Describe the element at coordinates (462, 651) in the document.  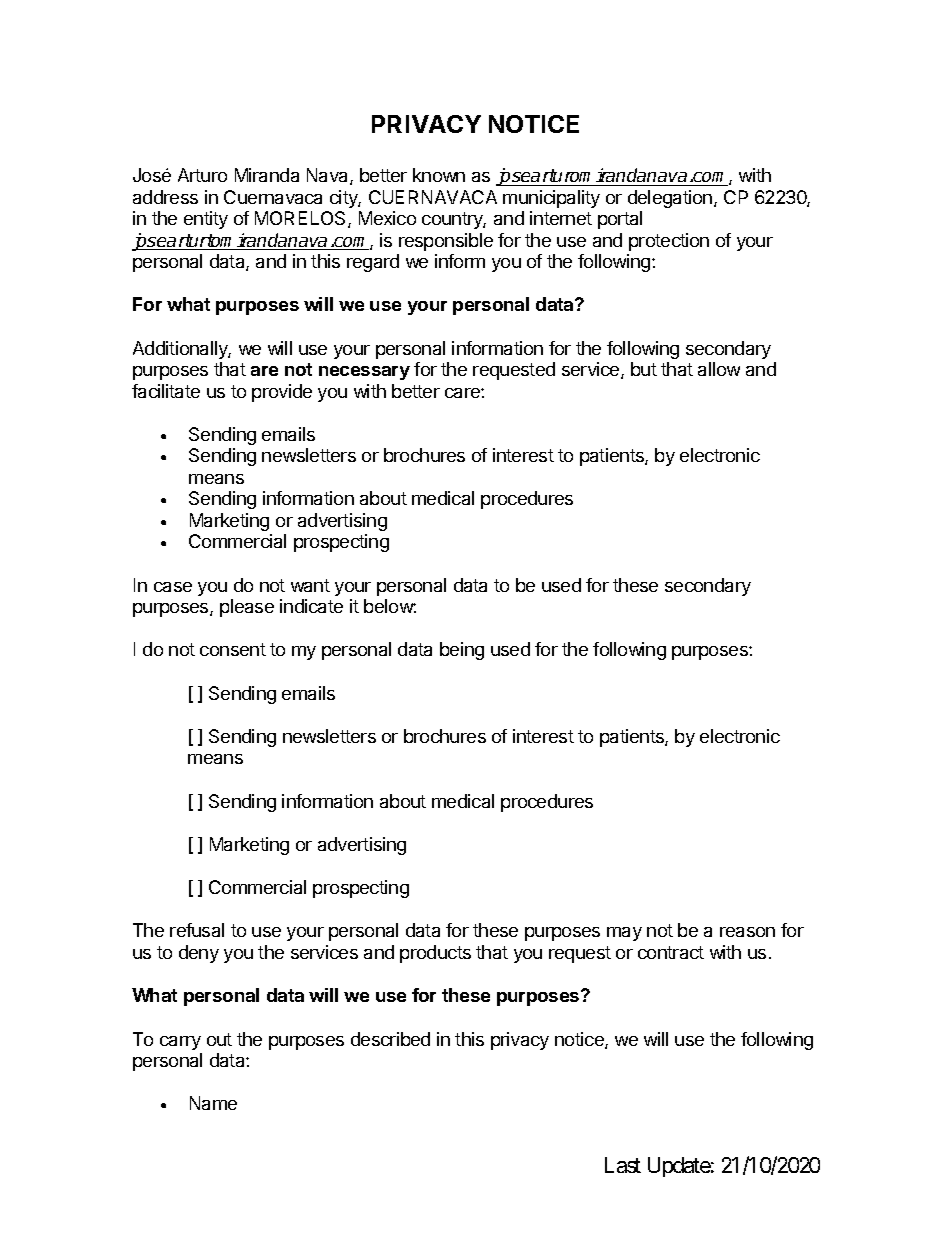
I see `being` at that location.
